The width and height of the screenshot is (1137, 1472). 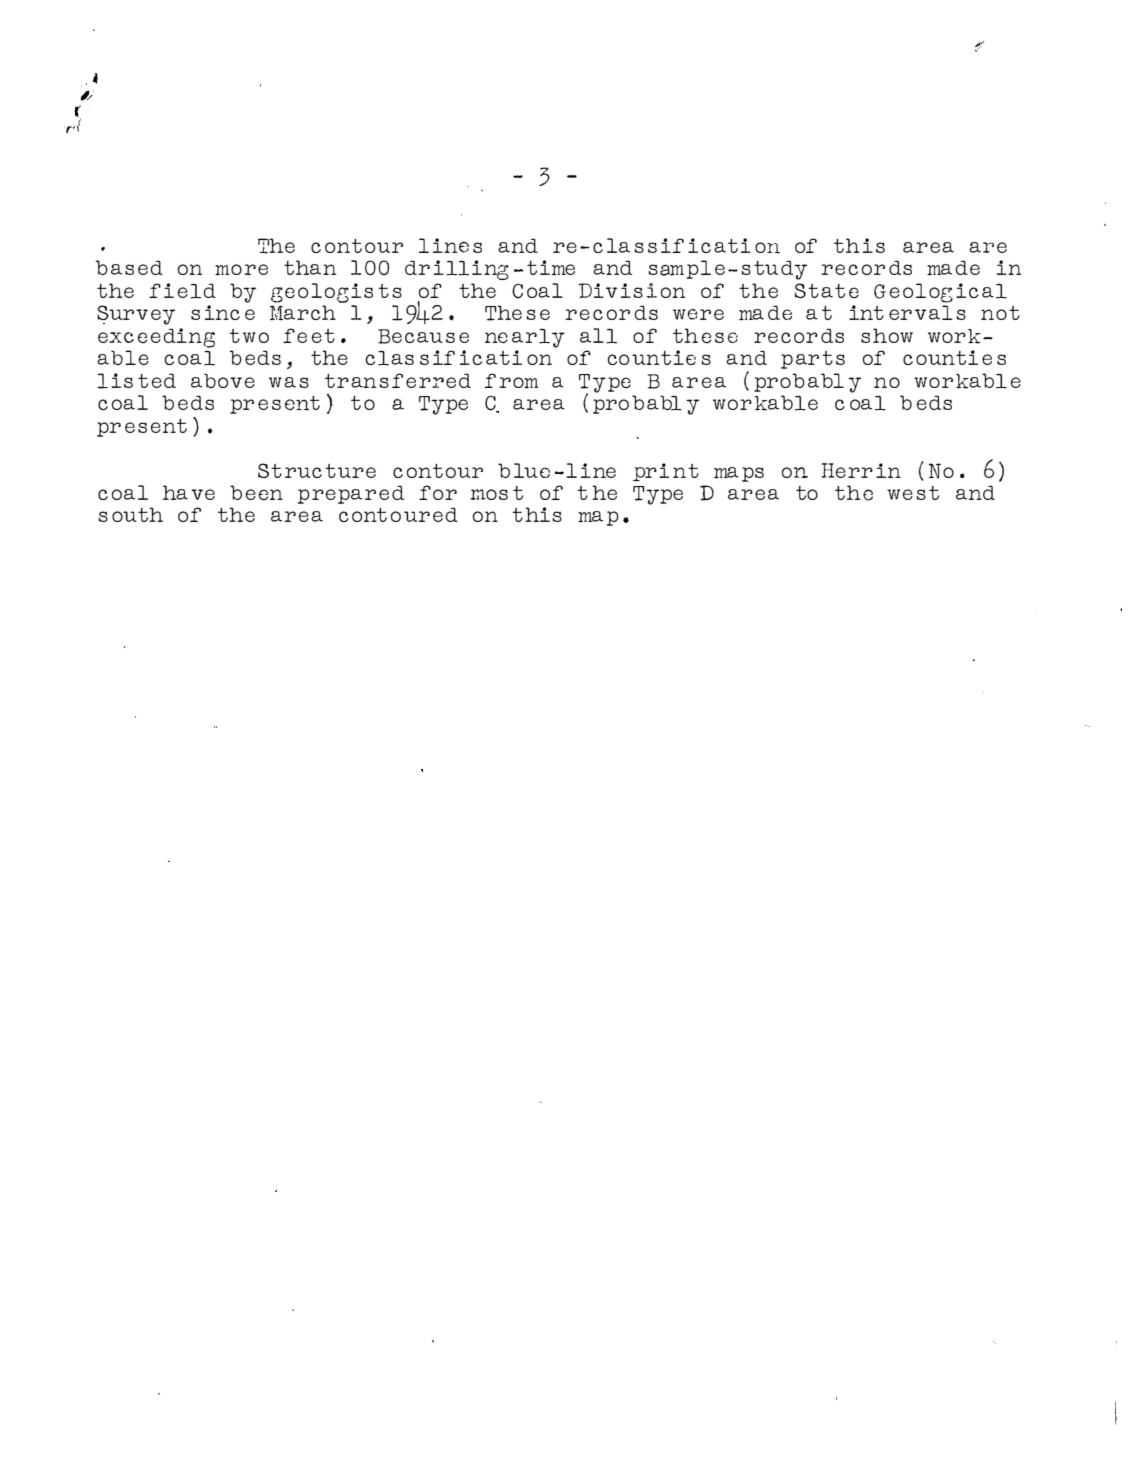 What do you see at coordinates (525, 338) in the screenshot?
I see `nearly` at bounding box center [525, 338].
